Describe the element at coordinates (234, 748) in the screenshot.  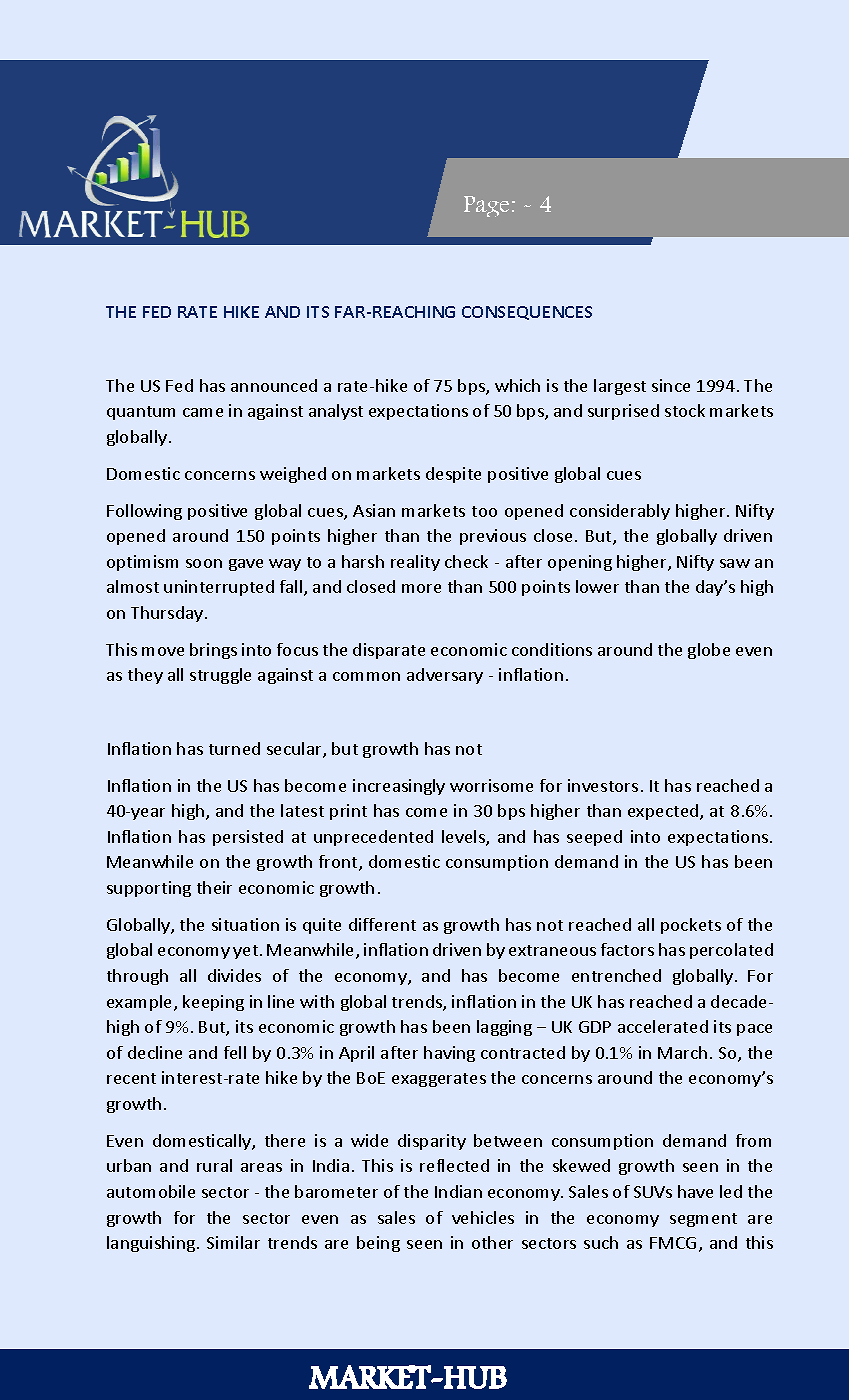
I see `turned` at that location.
